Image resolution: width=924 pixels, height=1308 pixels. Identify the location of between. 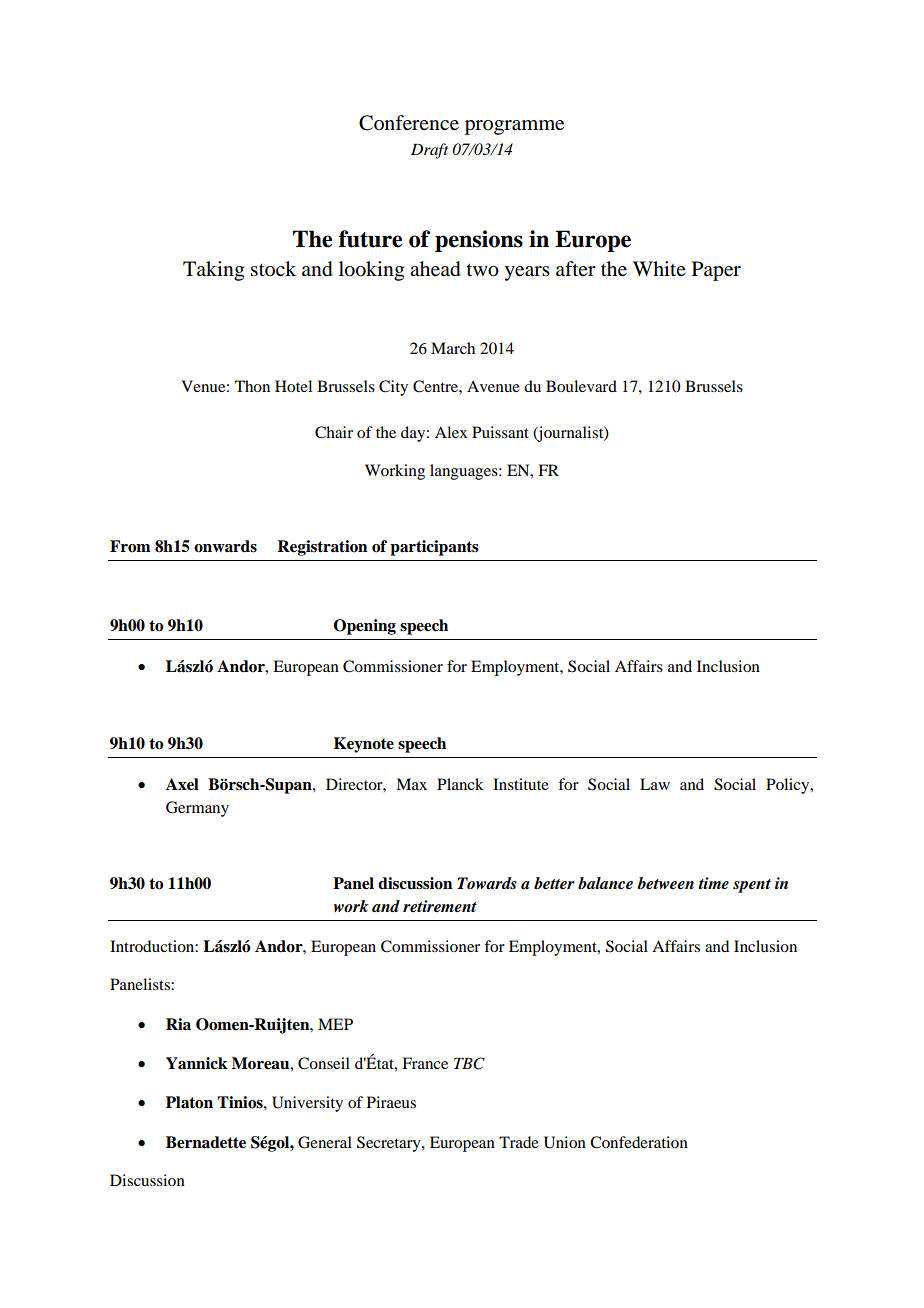
(665, 883).
